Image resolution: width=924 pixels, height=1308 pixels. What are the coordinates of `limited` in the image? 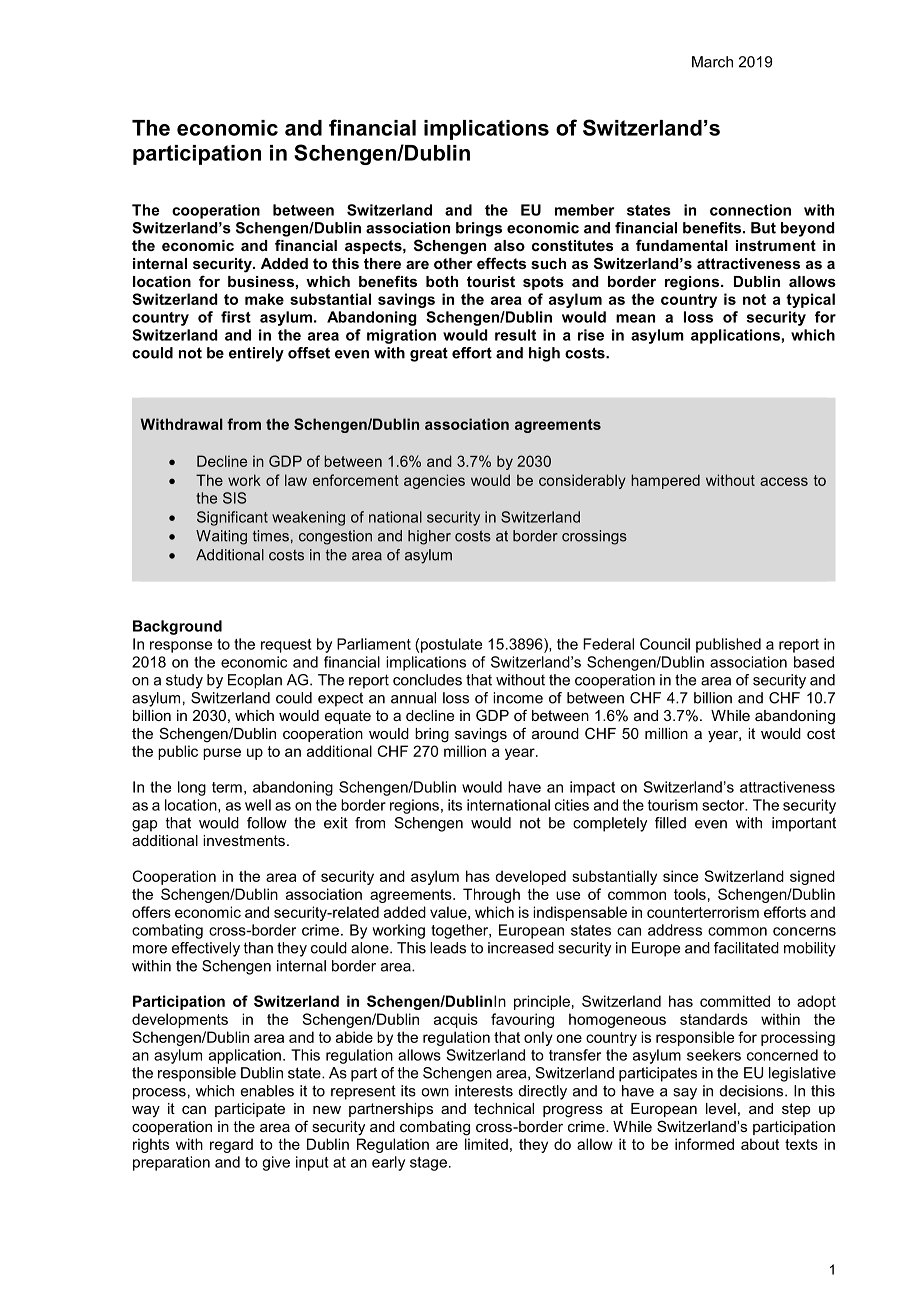 It's located at (486, 1144).
